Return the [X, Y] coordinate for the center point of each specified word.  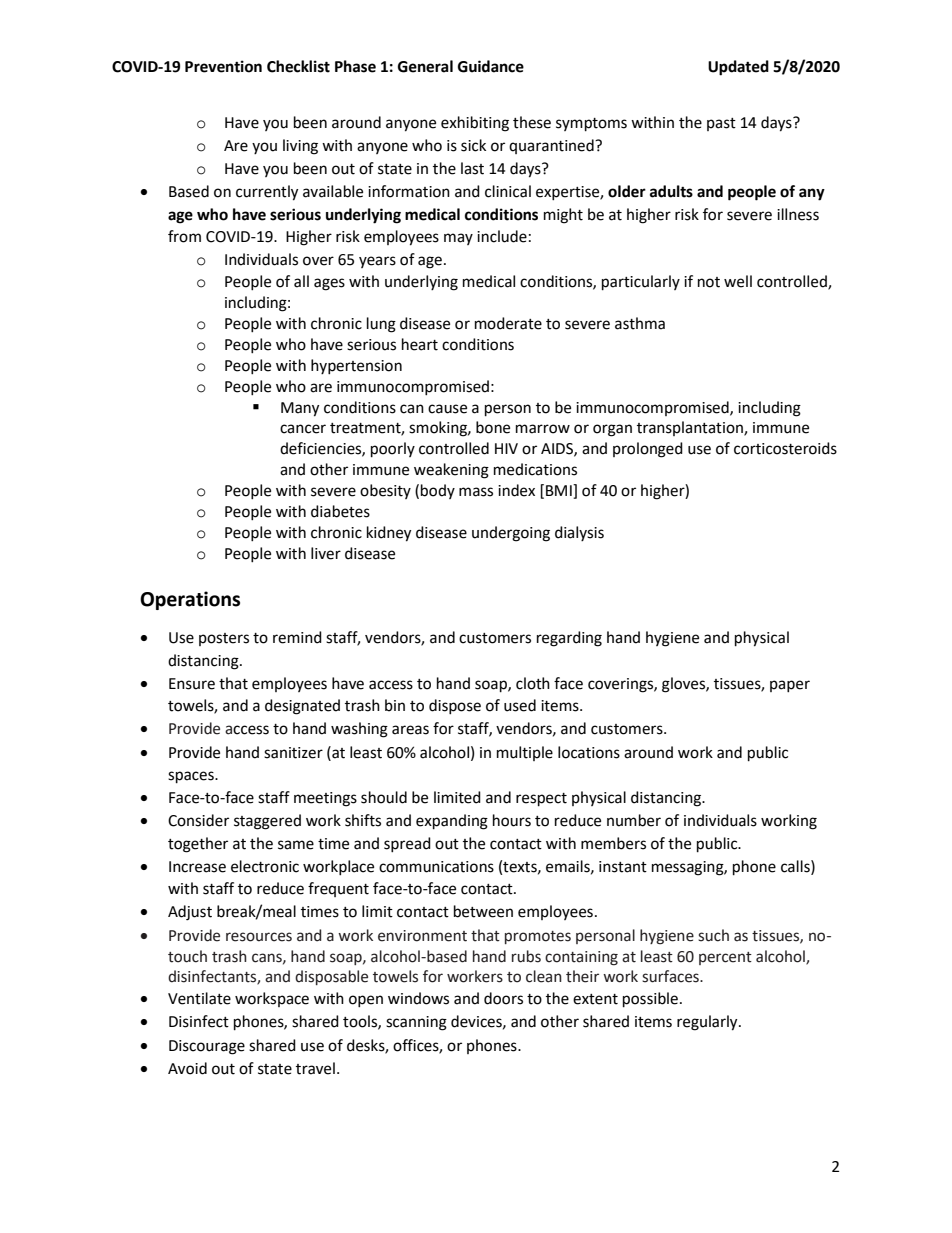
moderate [508, 323]
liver [326, 553]
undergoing [511, 534]
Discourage [207, 1047]
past [721, 124]
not [709, 282]
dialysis [579, 533]
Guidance [491, 66]
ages [329, 284]
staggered [267, 822]
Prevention [223, 66]
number [634, 820]
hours [512, 820]
